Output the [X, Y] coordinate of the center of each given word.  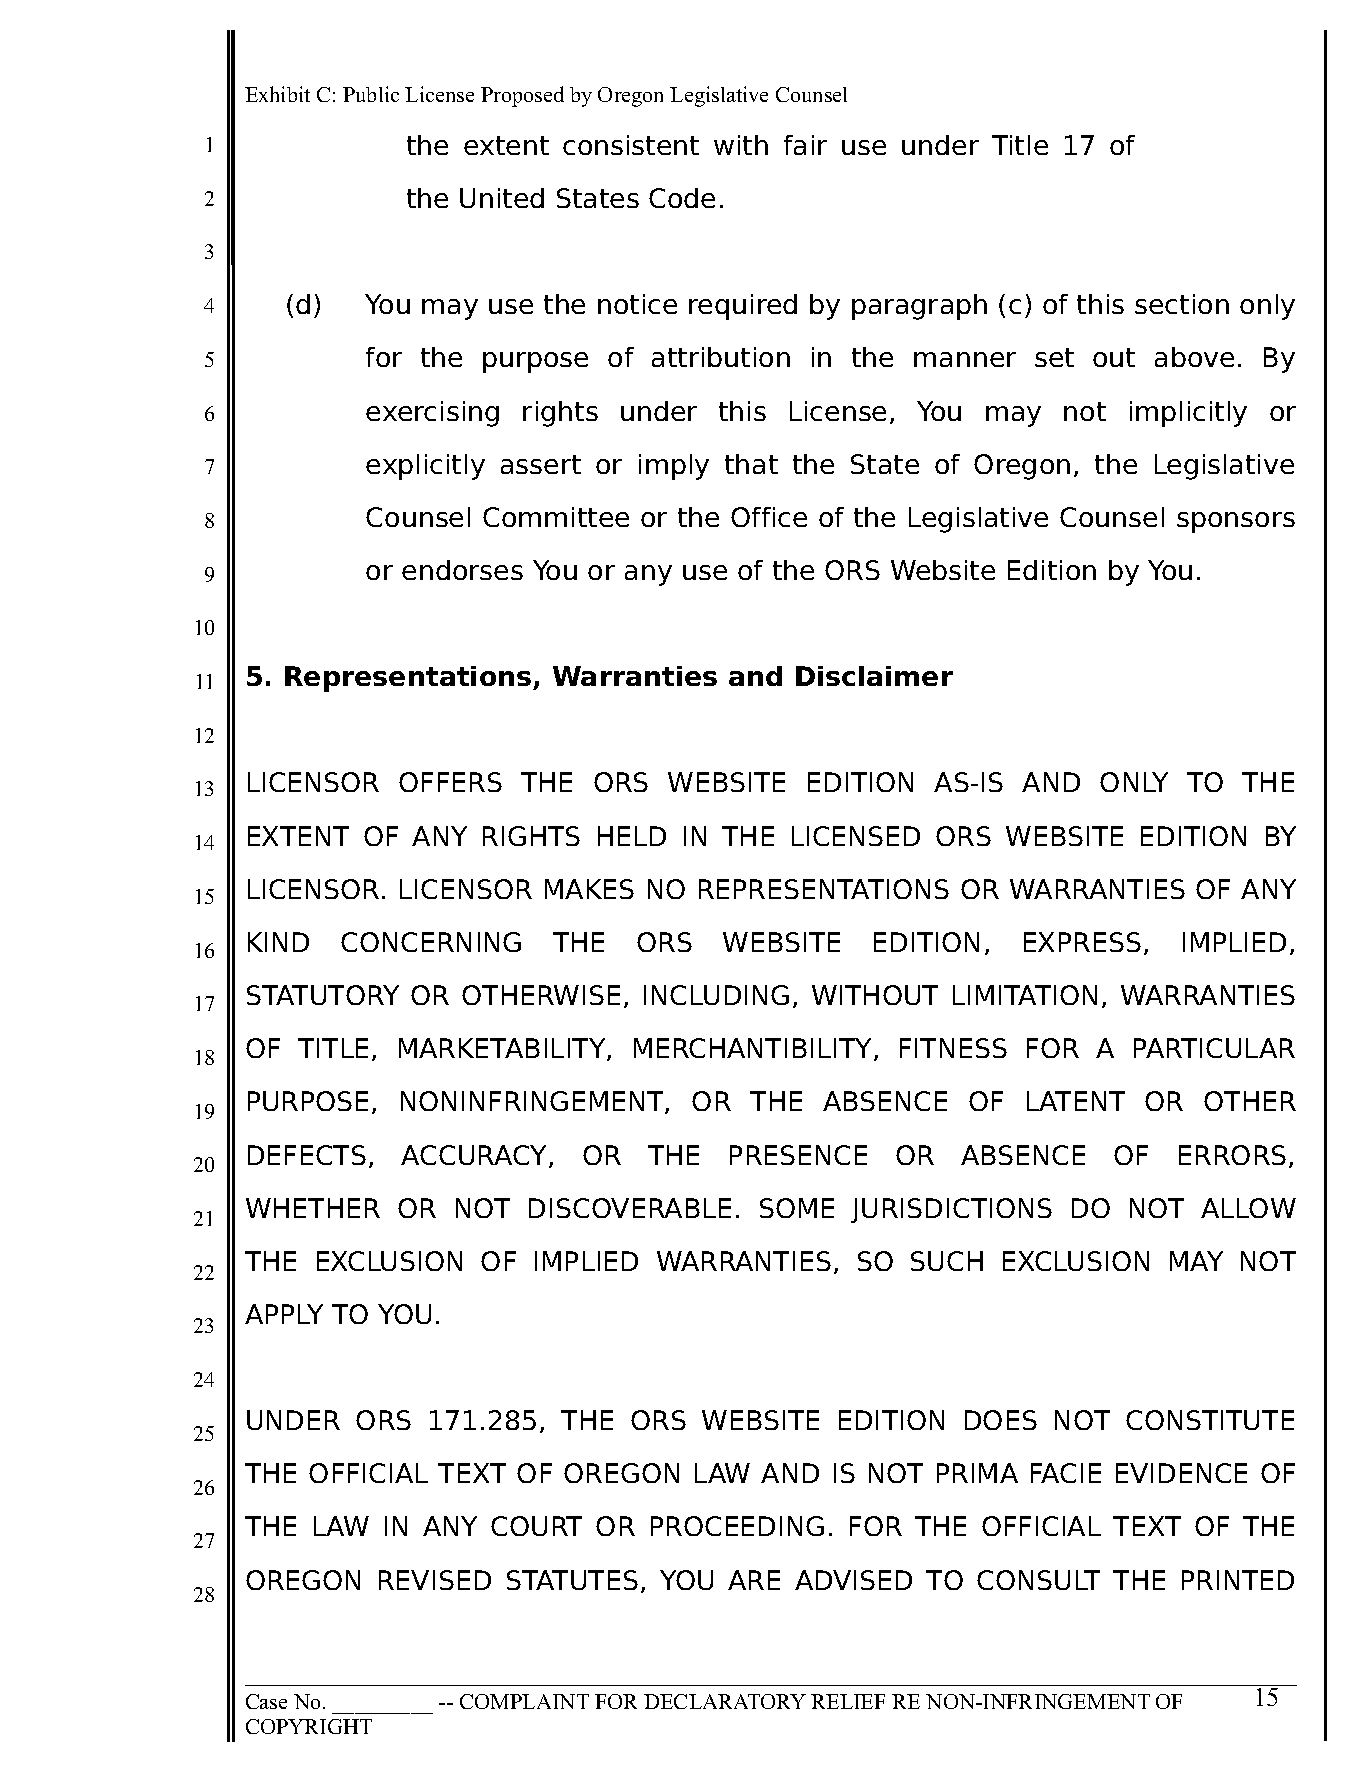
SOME [797, 1208]
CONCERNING [431, 942]
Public [371, 94]
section [1182, 304]
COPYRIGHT [309, 1726]
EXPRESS [1082, 942]
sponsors [1236, 522]
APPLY [284, 1314]
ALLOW [1248, 1208]
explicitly [425, 467]
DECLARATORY [725, 1701]
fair [805, 145]
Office [769, 517]
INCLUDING [716, 995]
